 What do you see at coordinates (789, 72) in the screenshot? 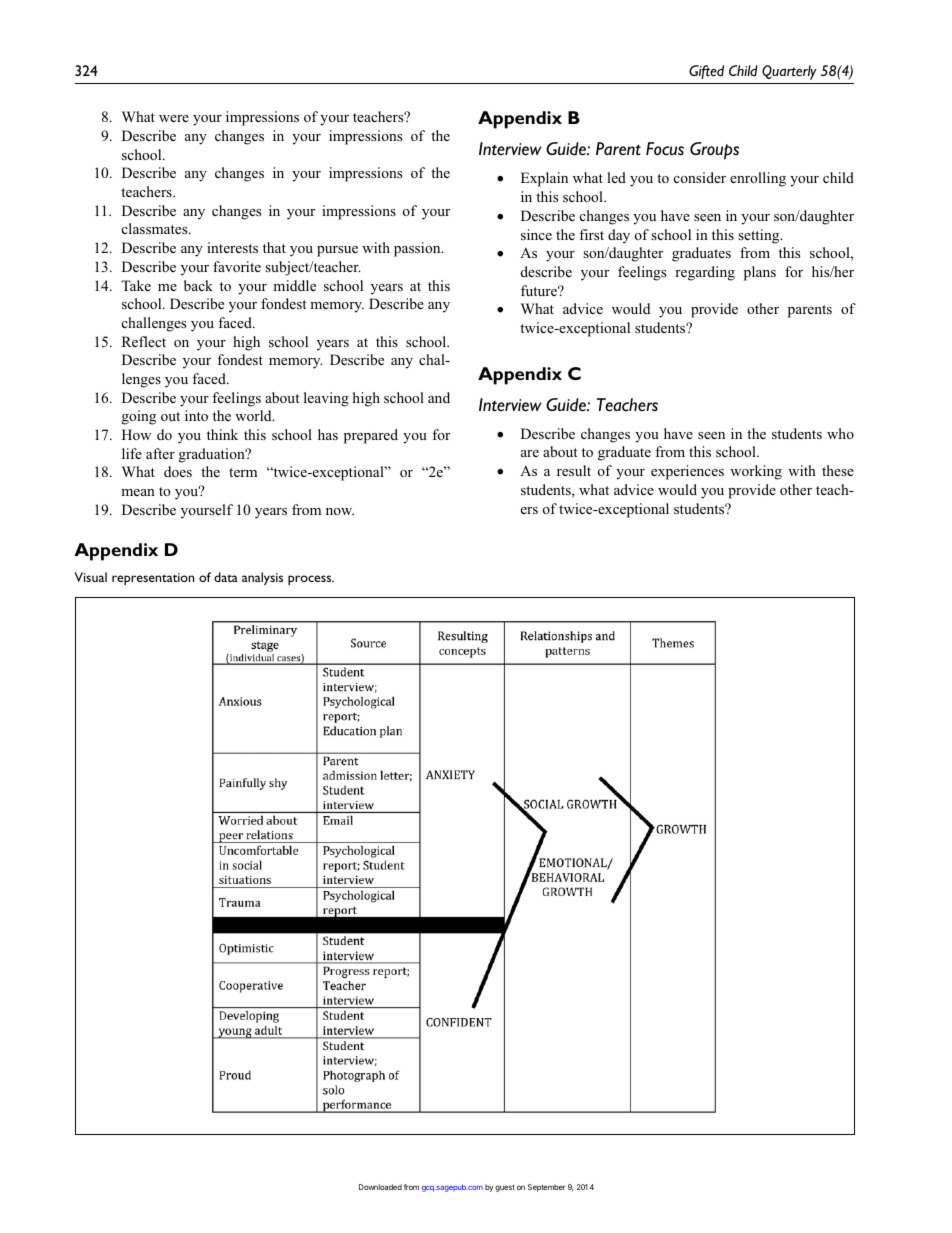
I see `Quarterly` at bounding box center [789, 72].
